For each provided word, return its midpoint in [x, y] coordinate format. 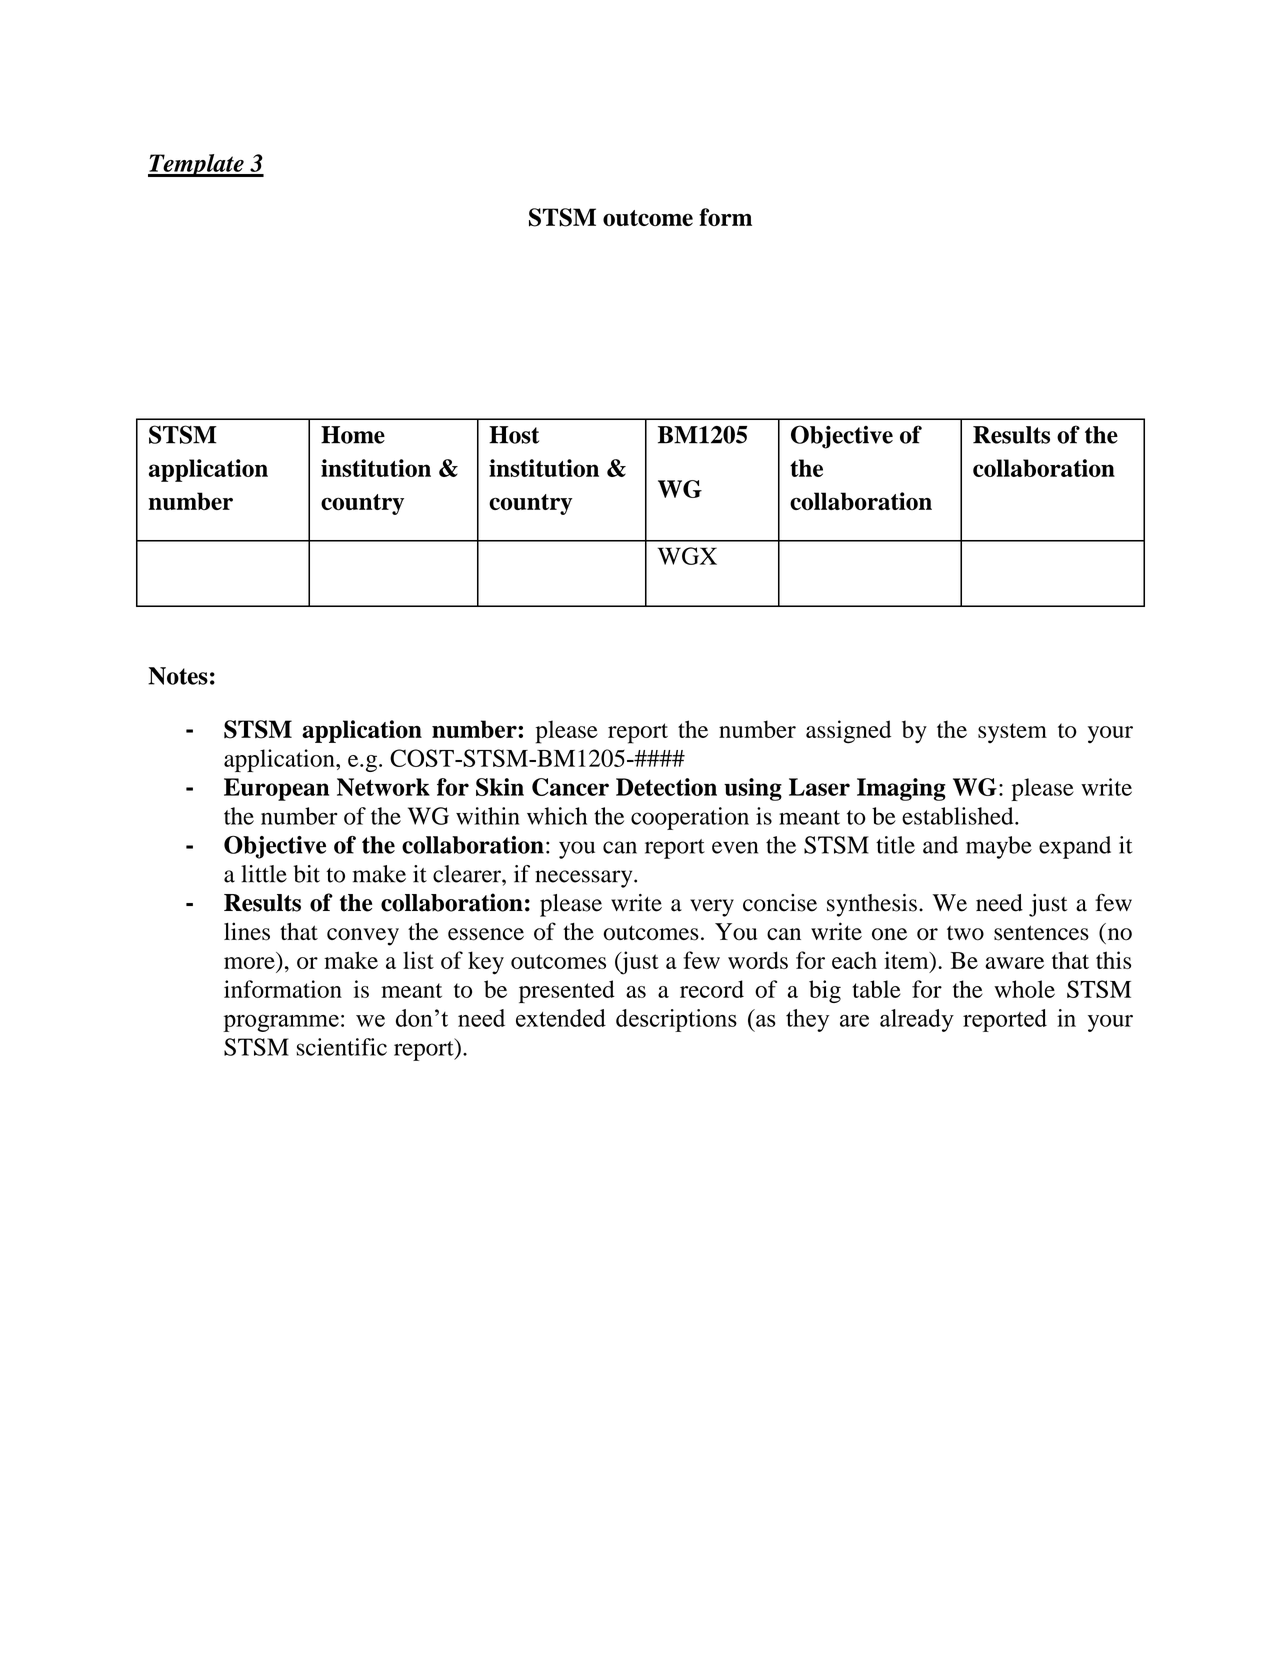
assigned [848, 732]
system [1012, 733]
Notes [178, 676]
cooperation [690, 818]
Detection [666, 787]
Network [383, 787]
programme [281, 1023]
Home [353, 435]
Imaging [901, 789]
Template [197, 165]
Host [514, 435]
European [276, 789]
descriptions [676, 1020]
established [959, 816]
